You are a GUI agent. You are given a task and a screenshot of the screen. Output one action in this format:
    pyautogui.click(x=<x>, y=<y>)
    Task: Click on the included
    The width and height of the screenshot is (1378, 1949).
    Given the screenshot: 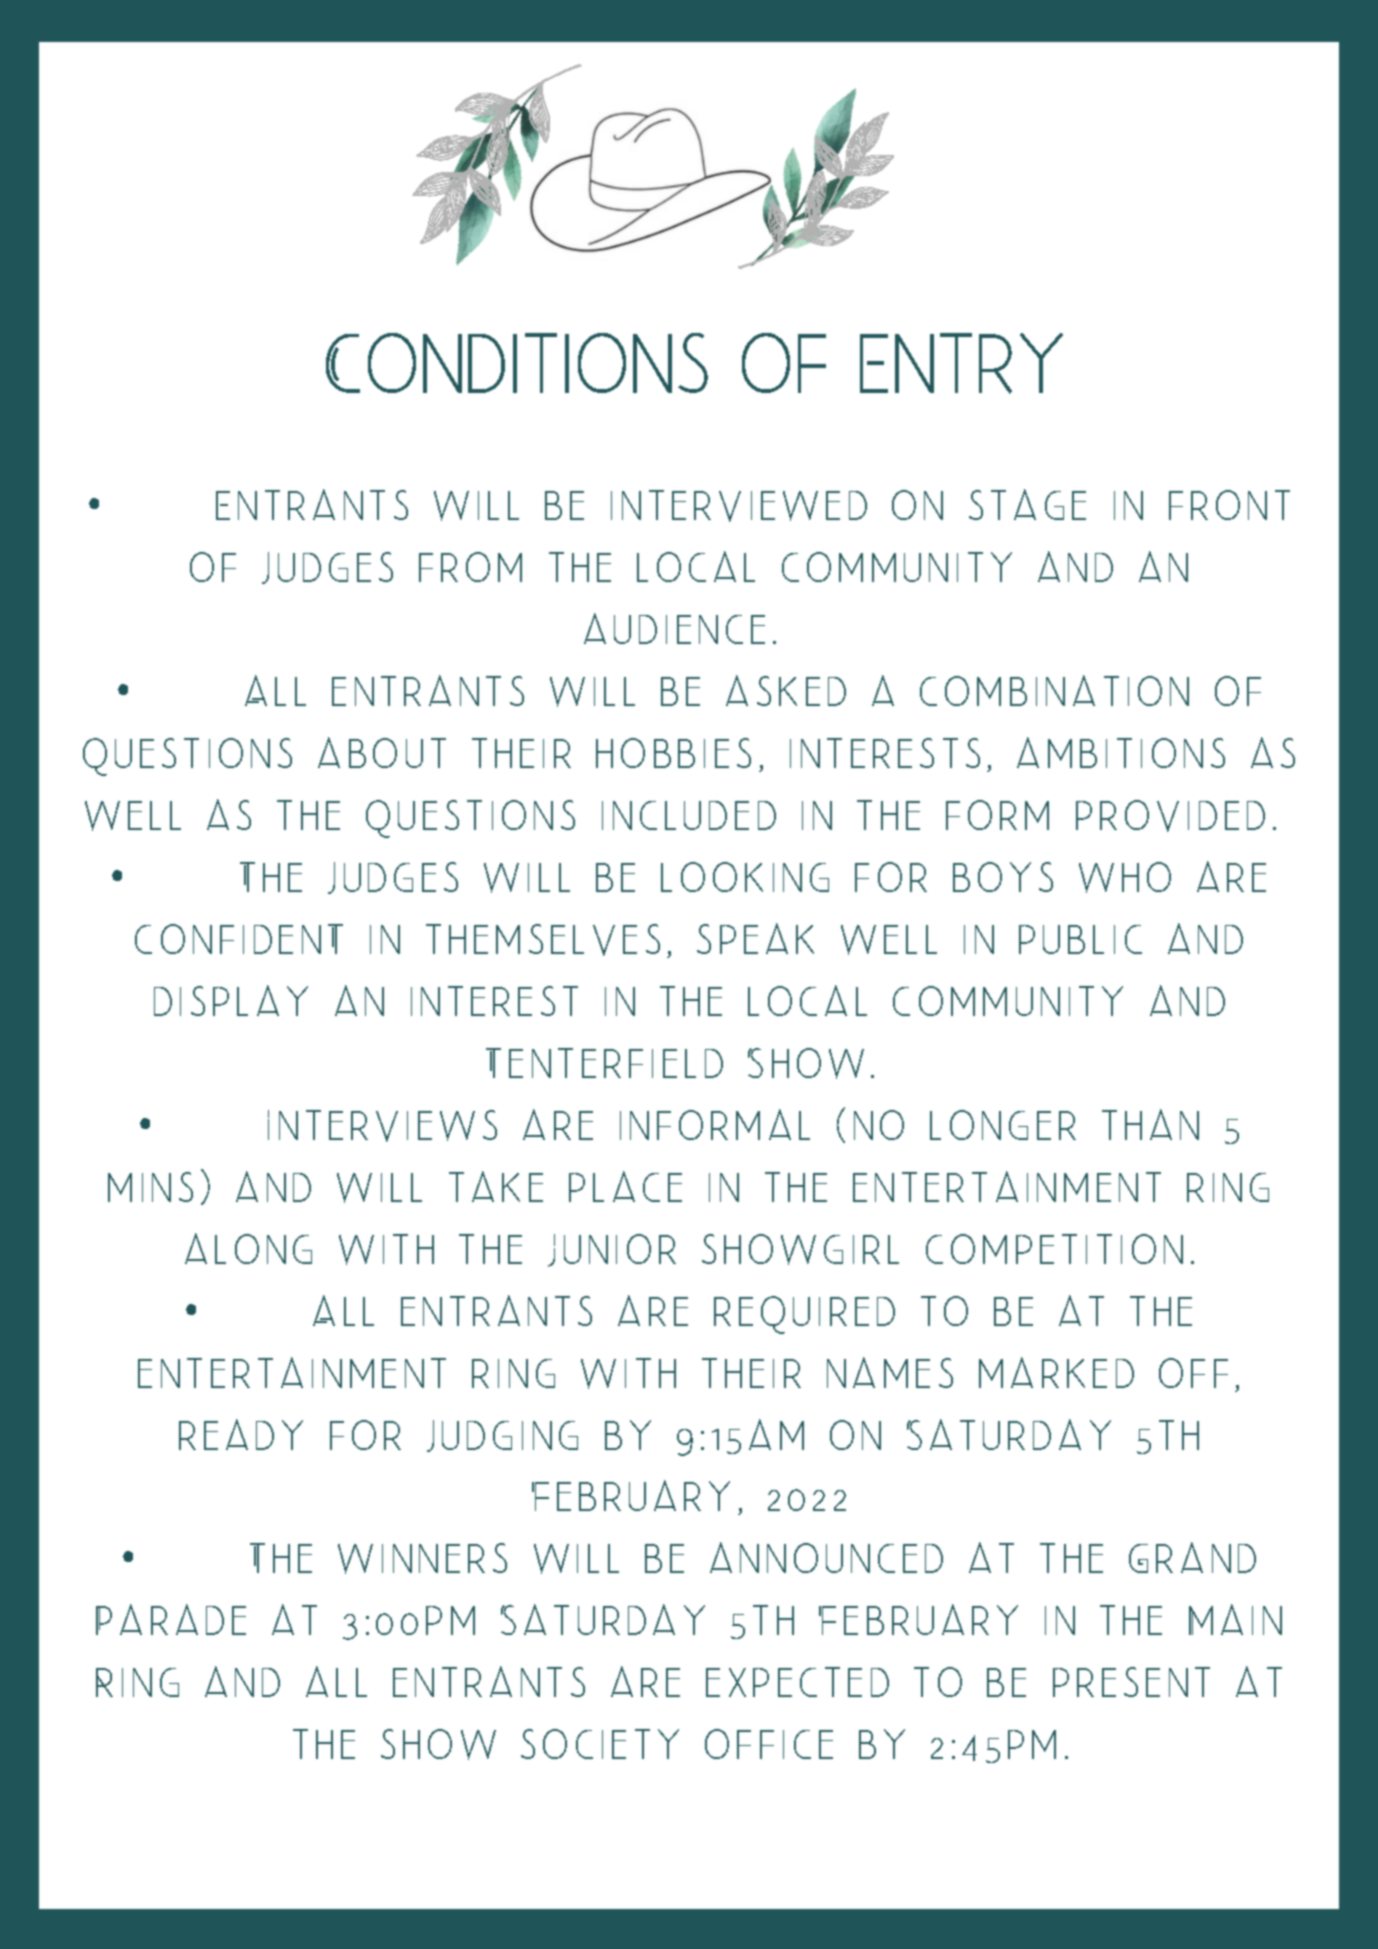 What is the action you would take?
    pyautogui.click(x=689, y=815)
